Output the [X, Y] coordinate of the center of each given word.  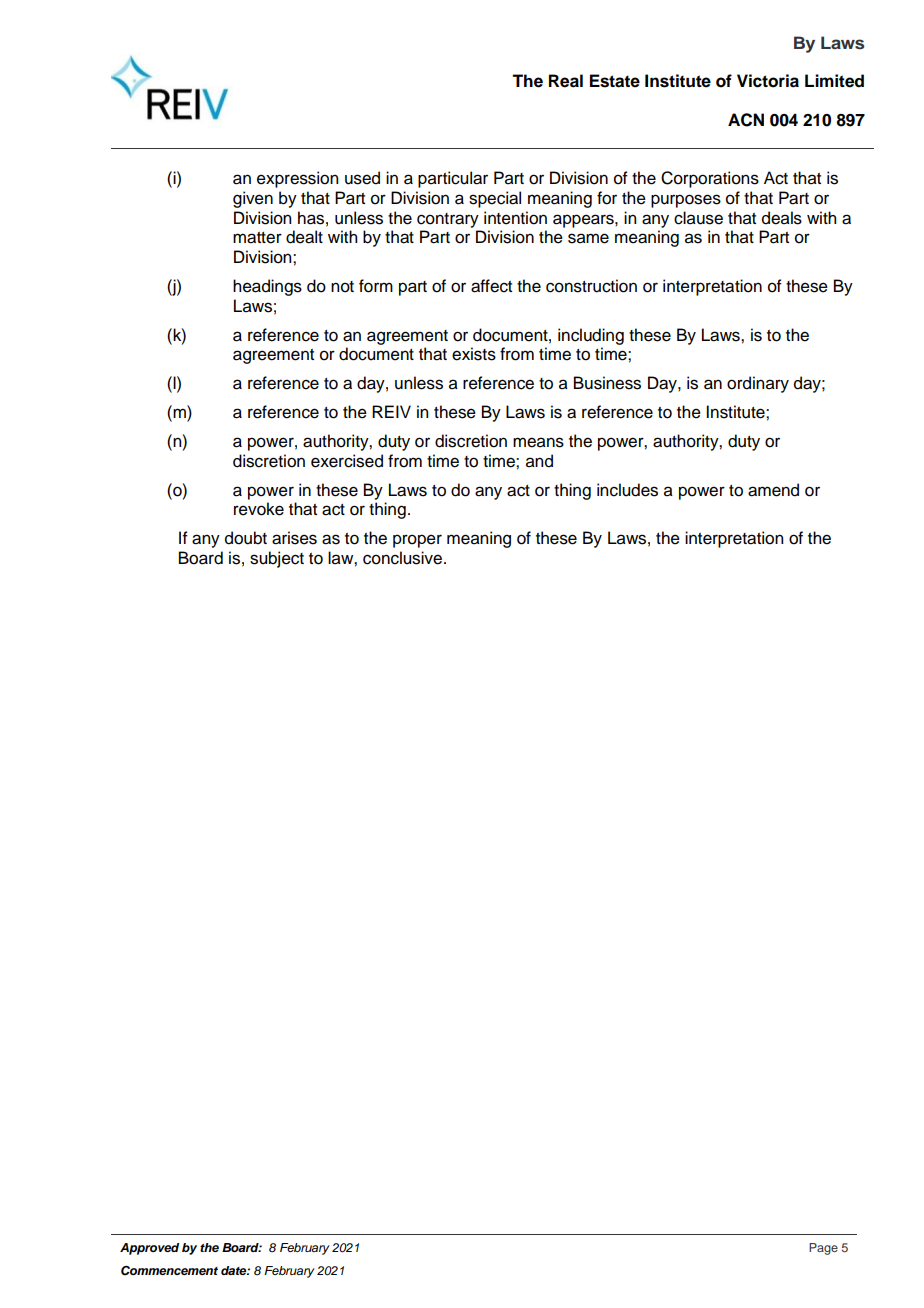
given [253, 199]
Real [566, 81]
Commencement [169, 1271]
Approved [149, 1249]
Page [823, 1249]
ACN [746, 120]
